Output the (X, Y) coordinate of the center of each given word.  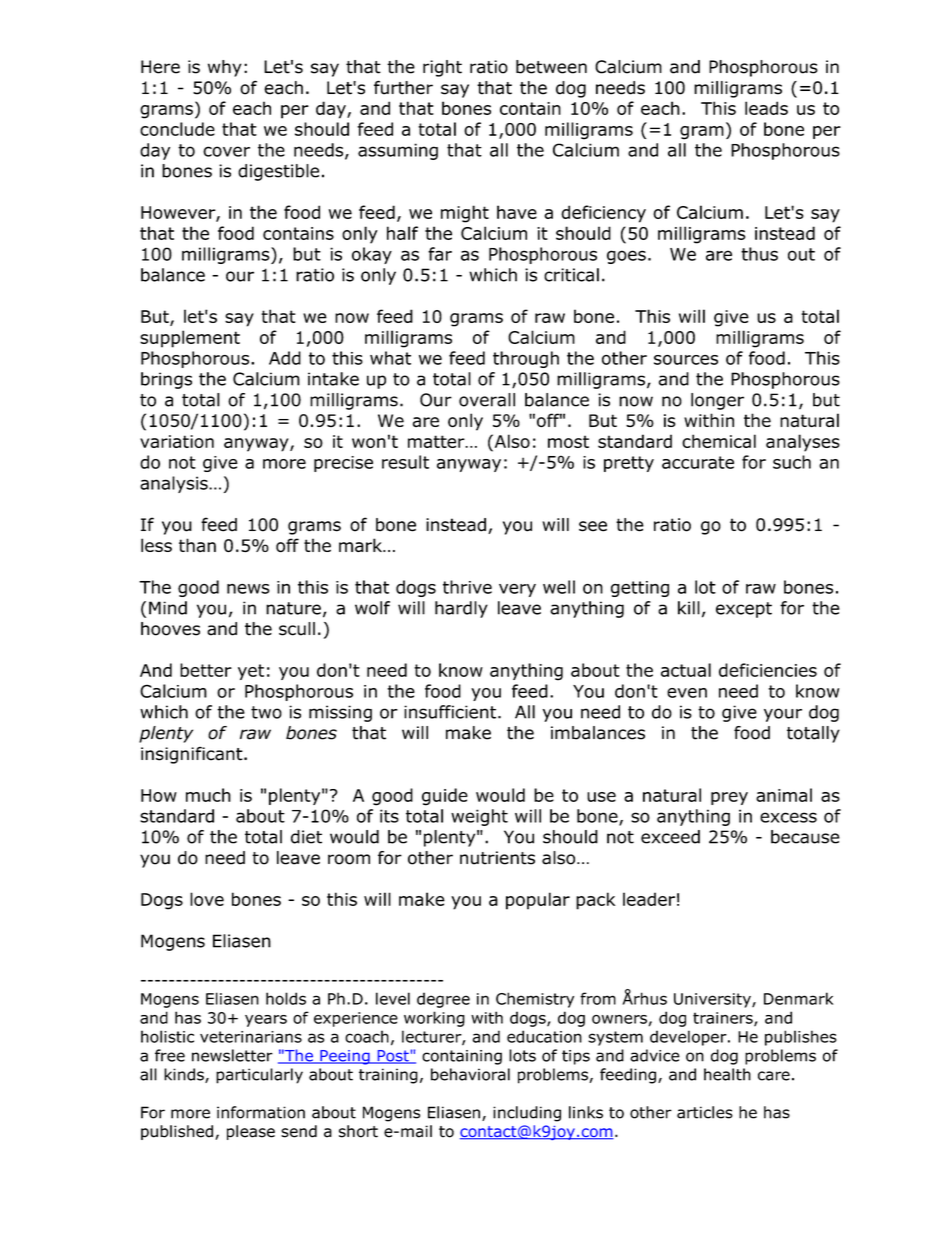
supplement (190, 339)
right (442, 68)
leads (766, 108)
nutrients (497, 858)
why (225, 68)
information (261, 1112)
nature (293, 608)
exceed (670, 837)
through (526, 359)
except (744, 610)
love (207, 899)
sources (686, 360)
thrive (467, 587)
